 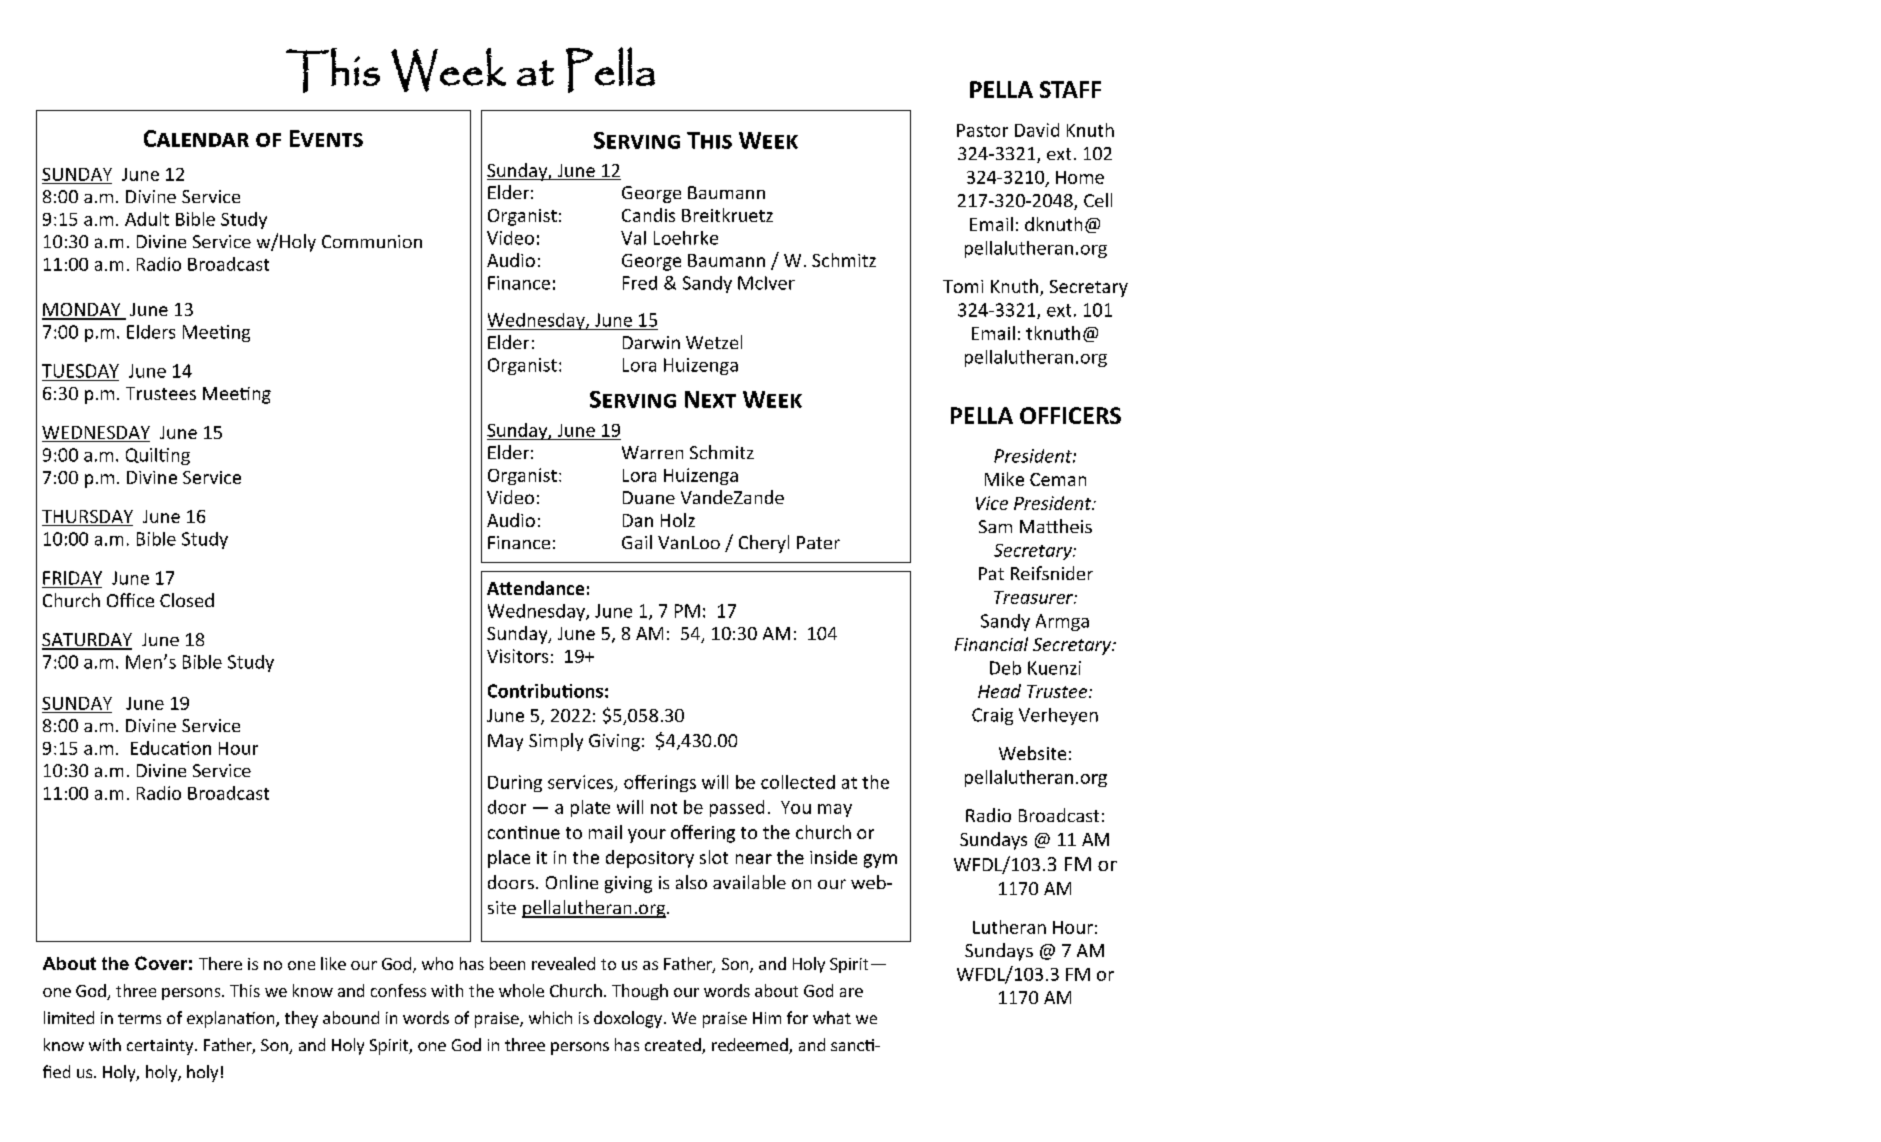 I want to click on MONDAY, so click(x=82, y=311).
